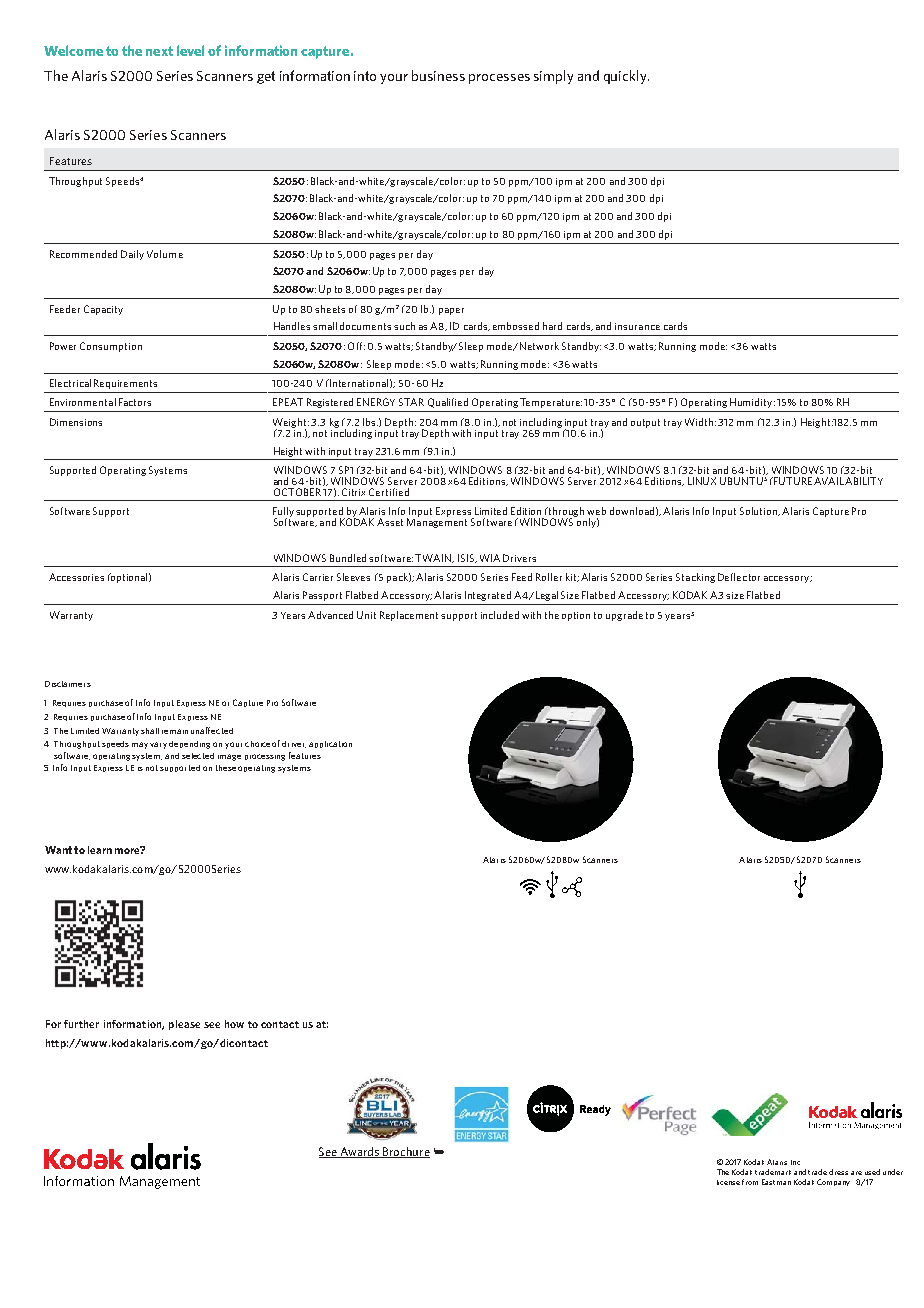 This page has height=1308, width=924. Describe the element at coordinates (329, 1152) in the page. I see `See` at that location.
